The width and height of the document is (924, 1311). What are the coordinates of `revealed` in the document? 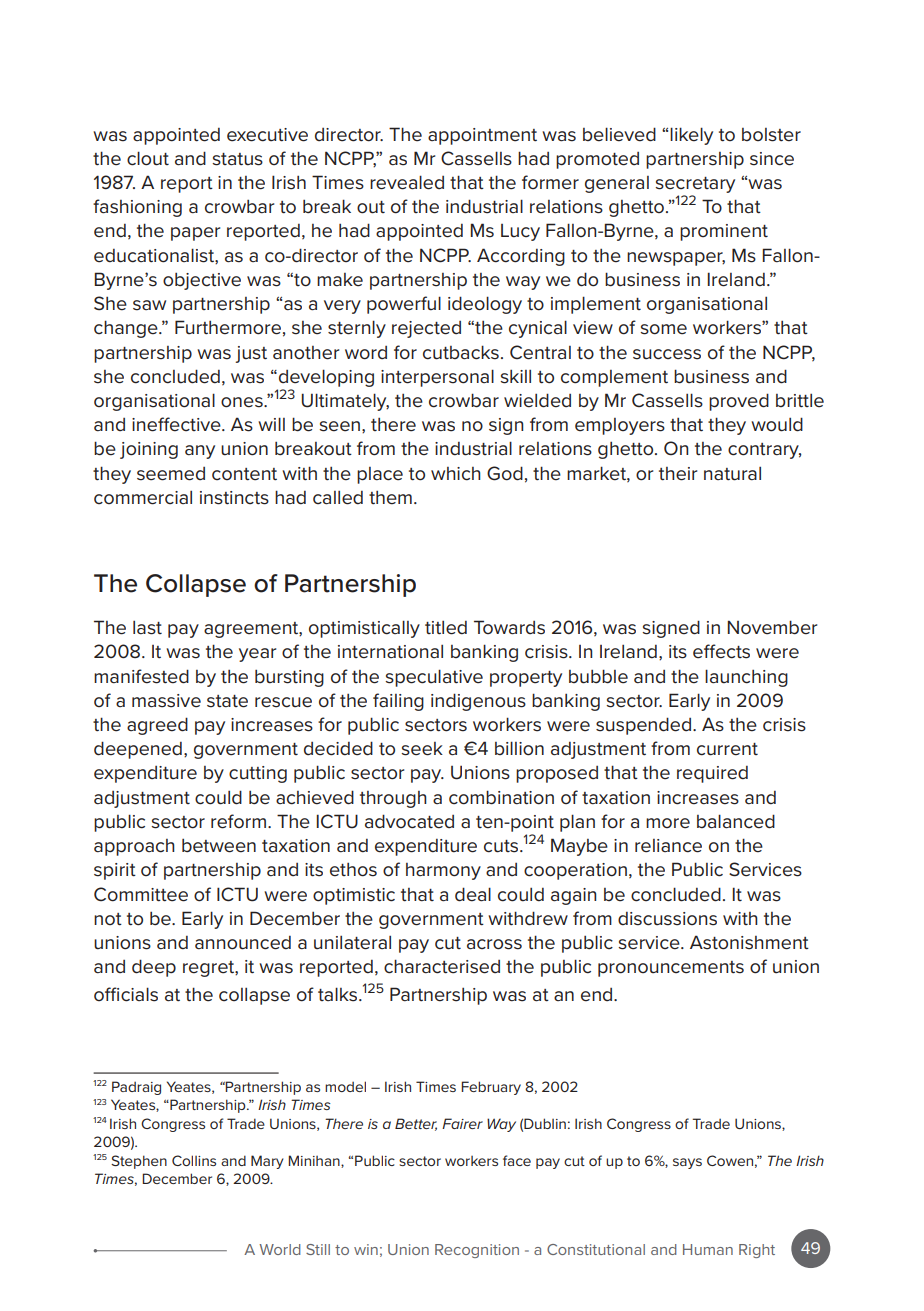 It's located at (407, 182).
